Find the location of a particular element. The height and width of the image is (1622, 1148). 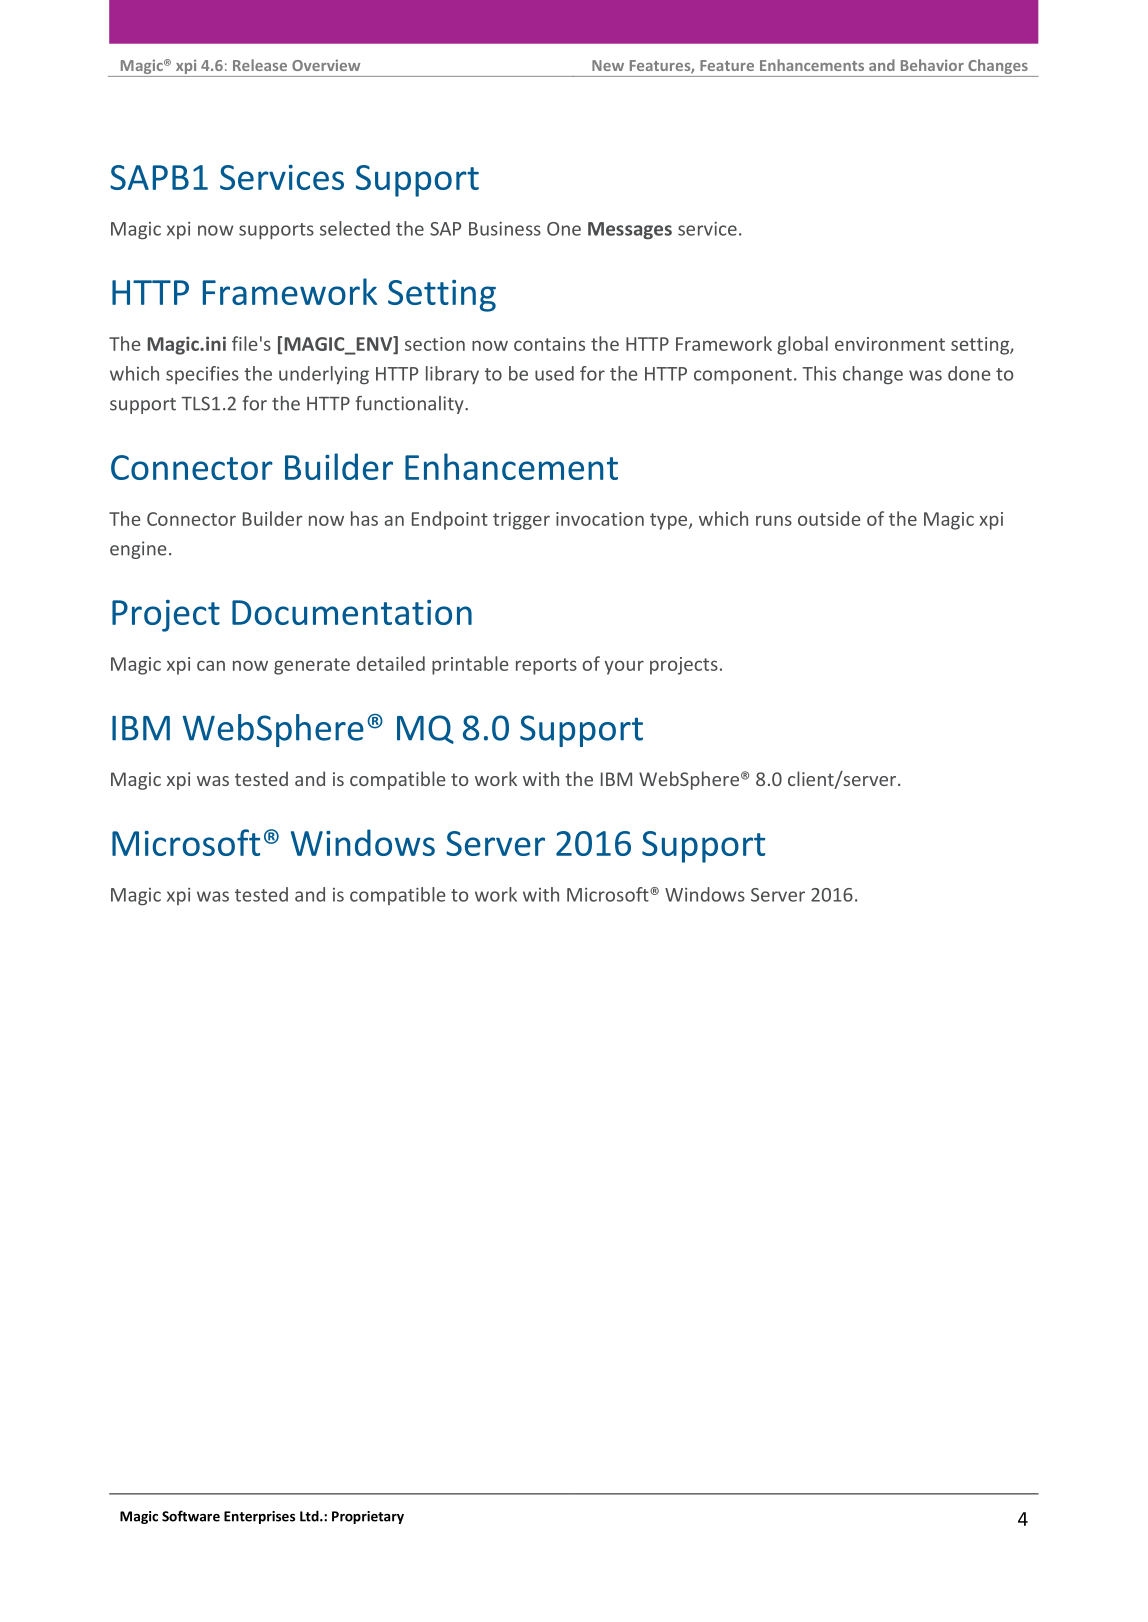

Release is located at coordinates (260, 65).
